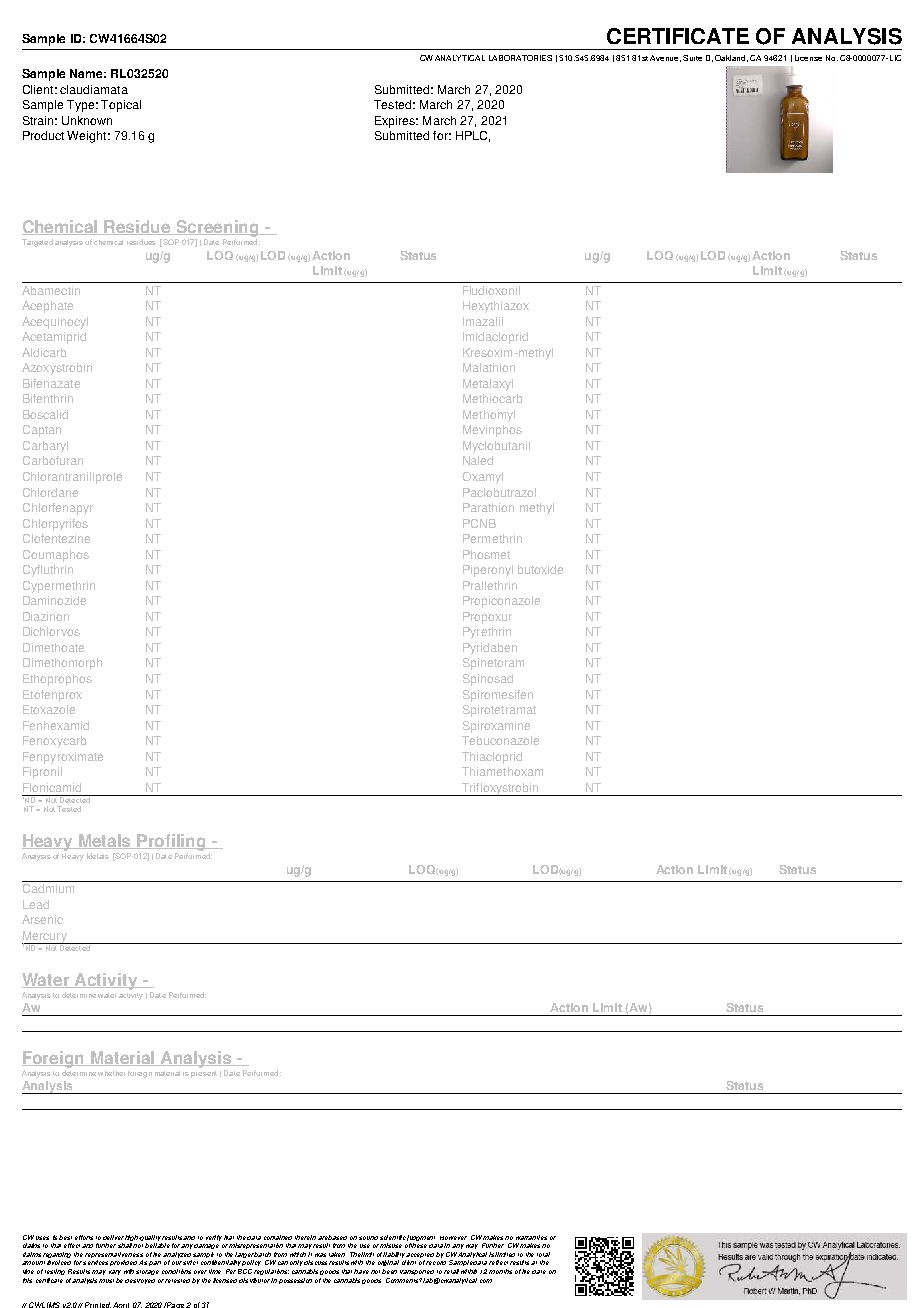 The image size is (924, 1308). What do you see at coordinates (488, 680) in the image?
I see `Spinosad` at bounding box center [488, 680].
